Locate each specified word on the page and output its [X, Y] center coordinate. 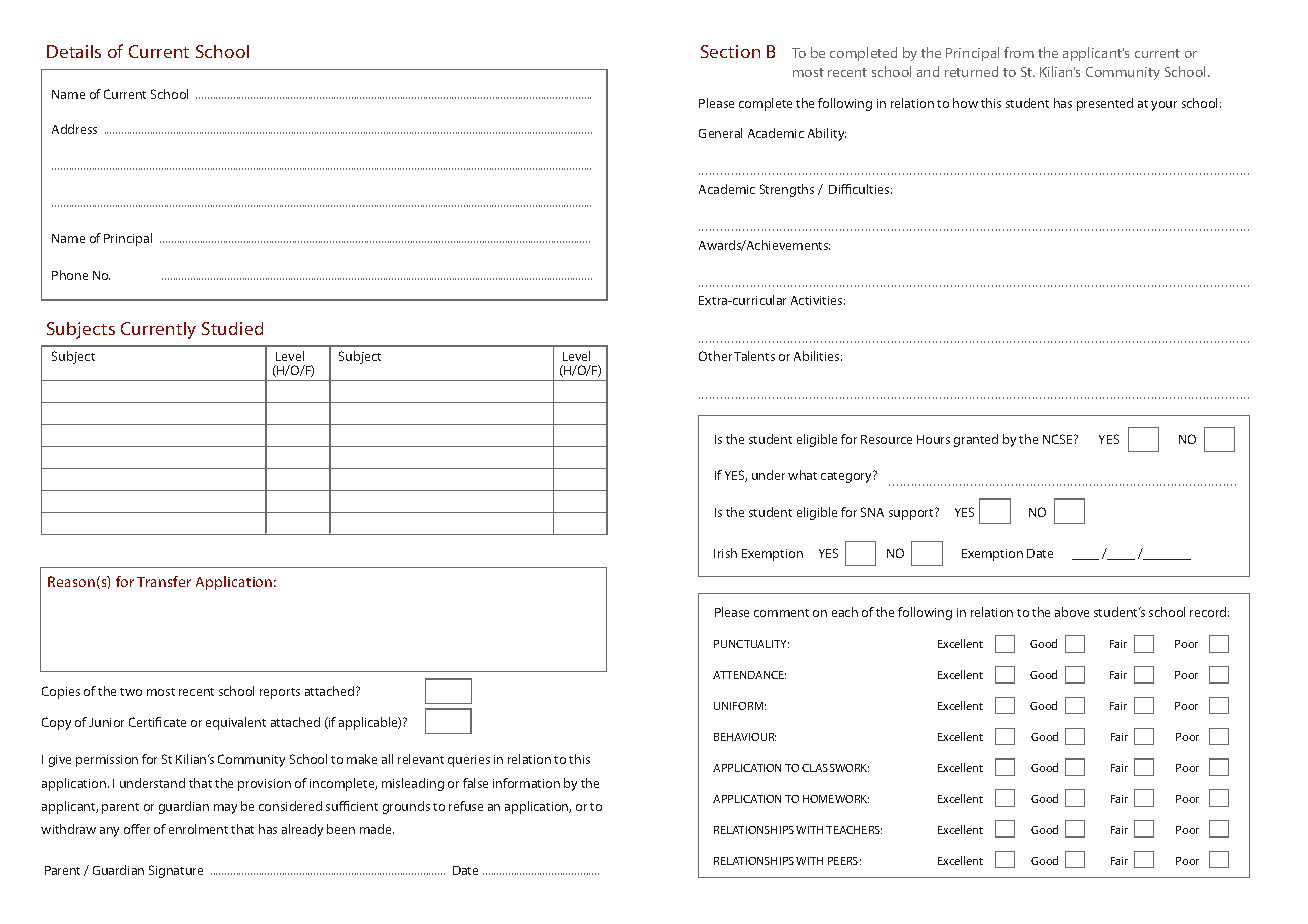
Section [730, 51]
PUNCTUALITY [751, 644]
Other [715, 356]
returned [971, 71]
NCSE [1059, 439]
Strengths [787, 190]
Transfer [164, 581]
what [802, 475]
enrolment [198, 829]
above [1072, 612]
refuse [466, 806]
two [131, 692]
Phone [70, 275]
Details [74, 51]
